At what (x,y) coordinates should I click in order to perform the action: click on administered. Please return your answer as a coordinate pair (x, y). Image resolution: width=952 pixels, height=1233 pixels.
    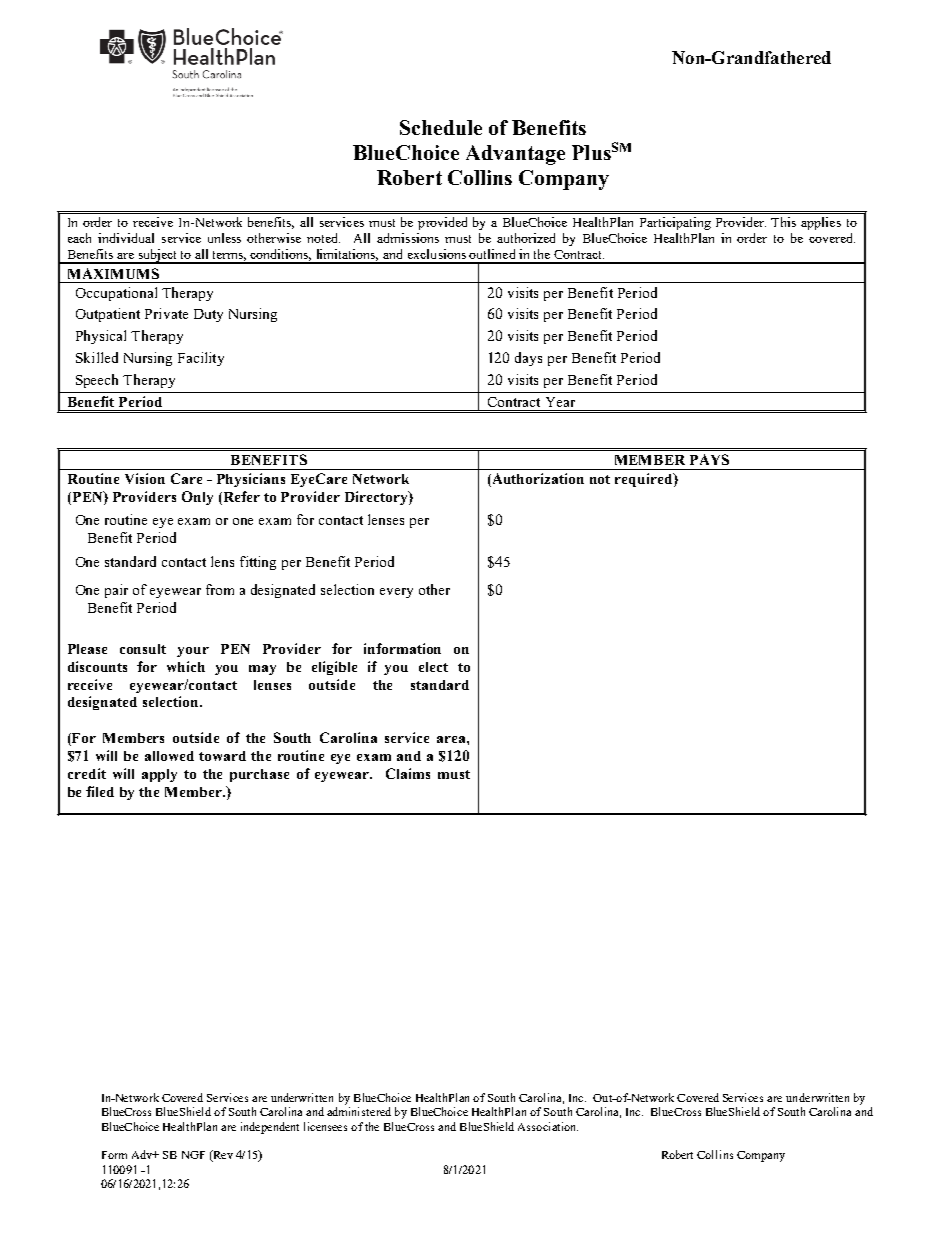
    Looking at the image, I should click on (359, 1111).
